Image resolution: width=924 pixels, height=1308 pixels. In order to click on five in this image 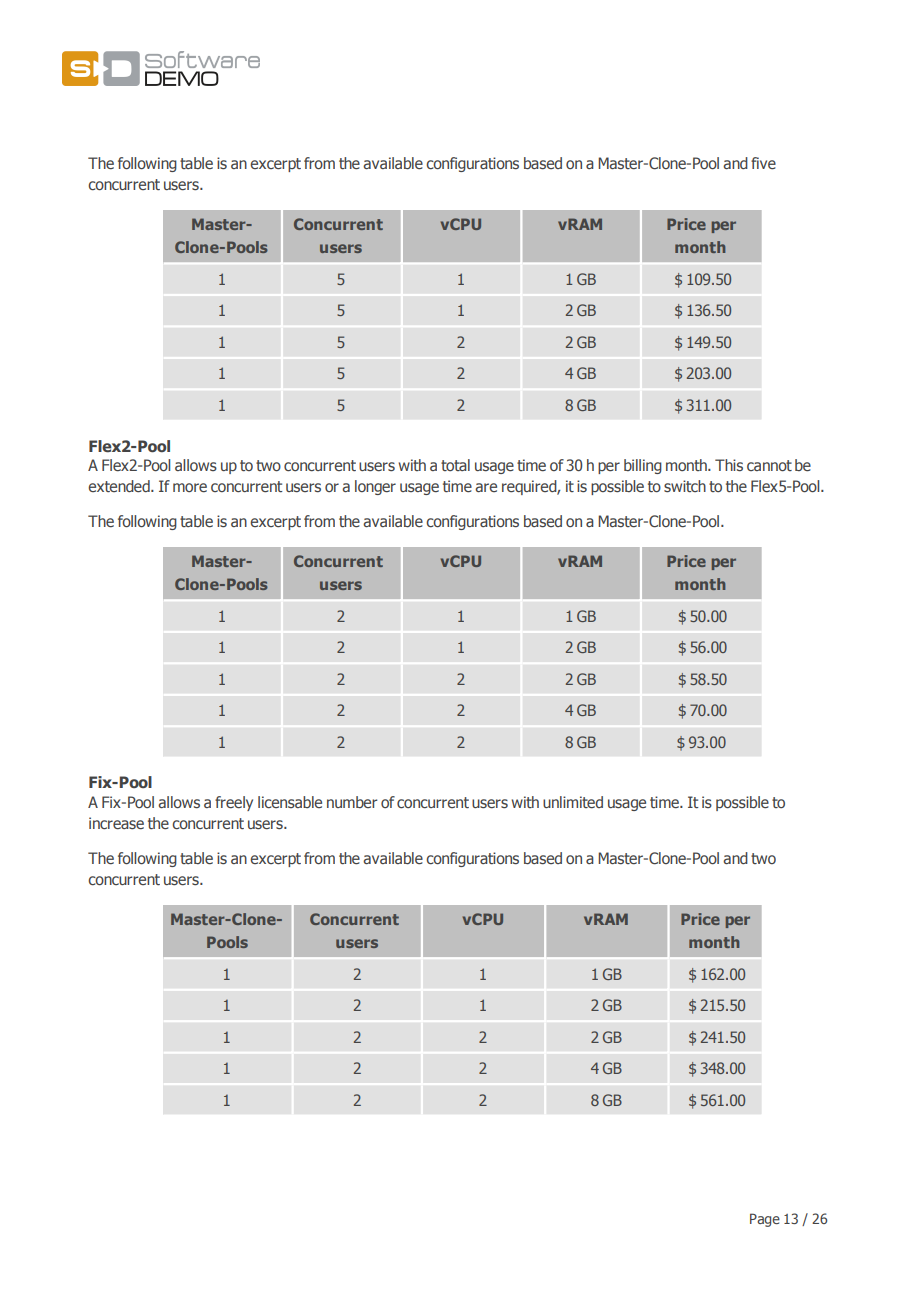, I will do `click(763, 163)`.
